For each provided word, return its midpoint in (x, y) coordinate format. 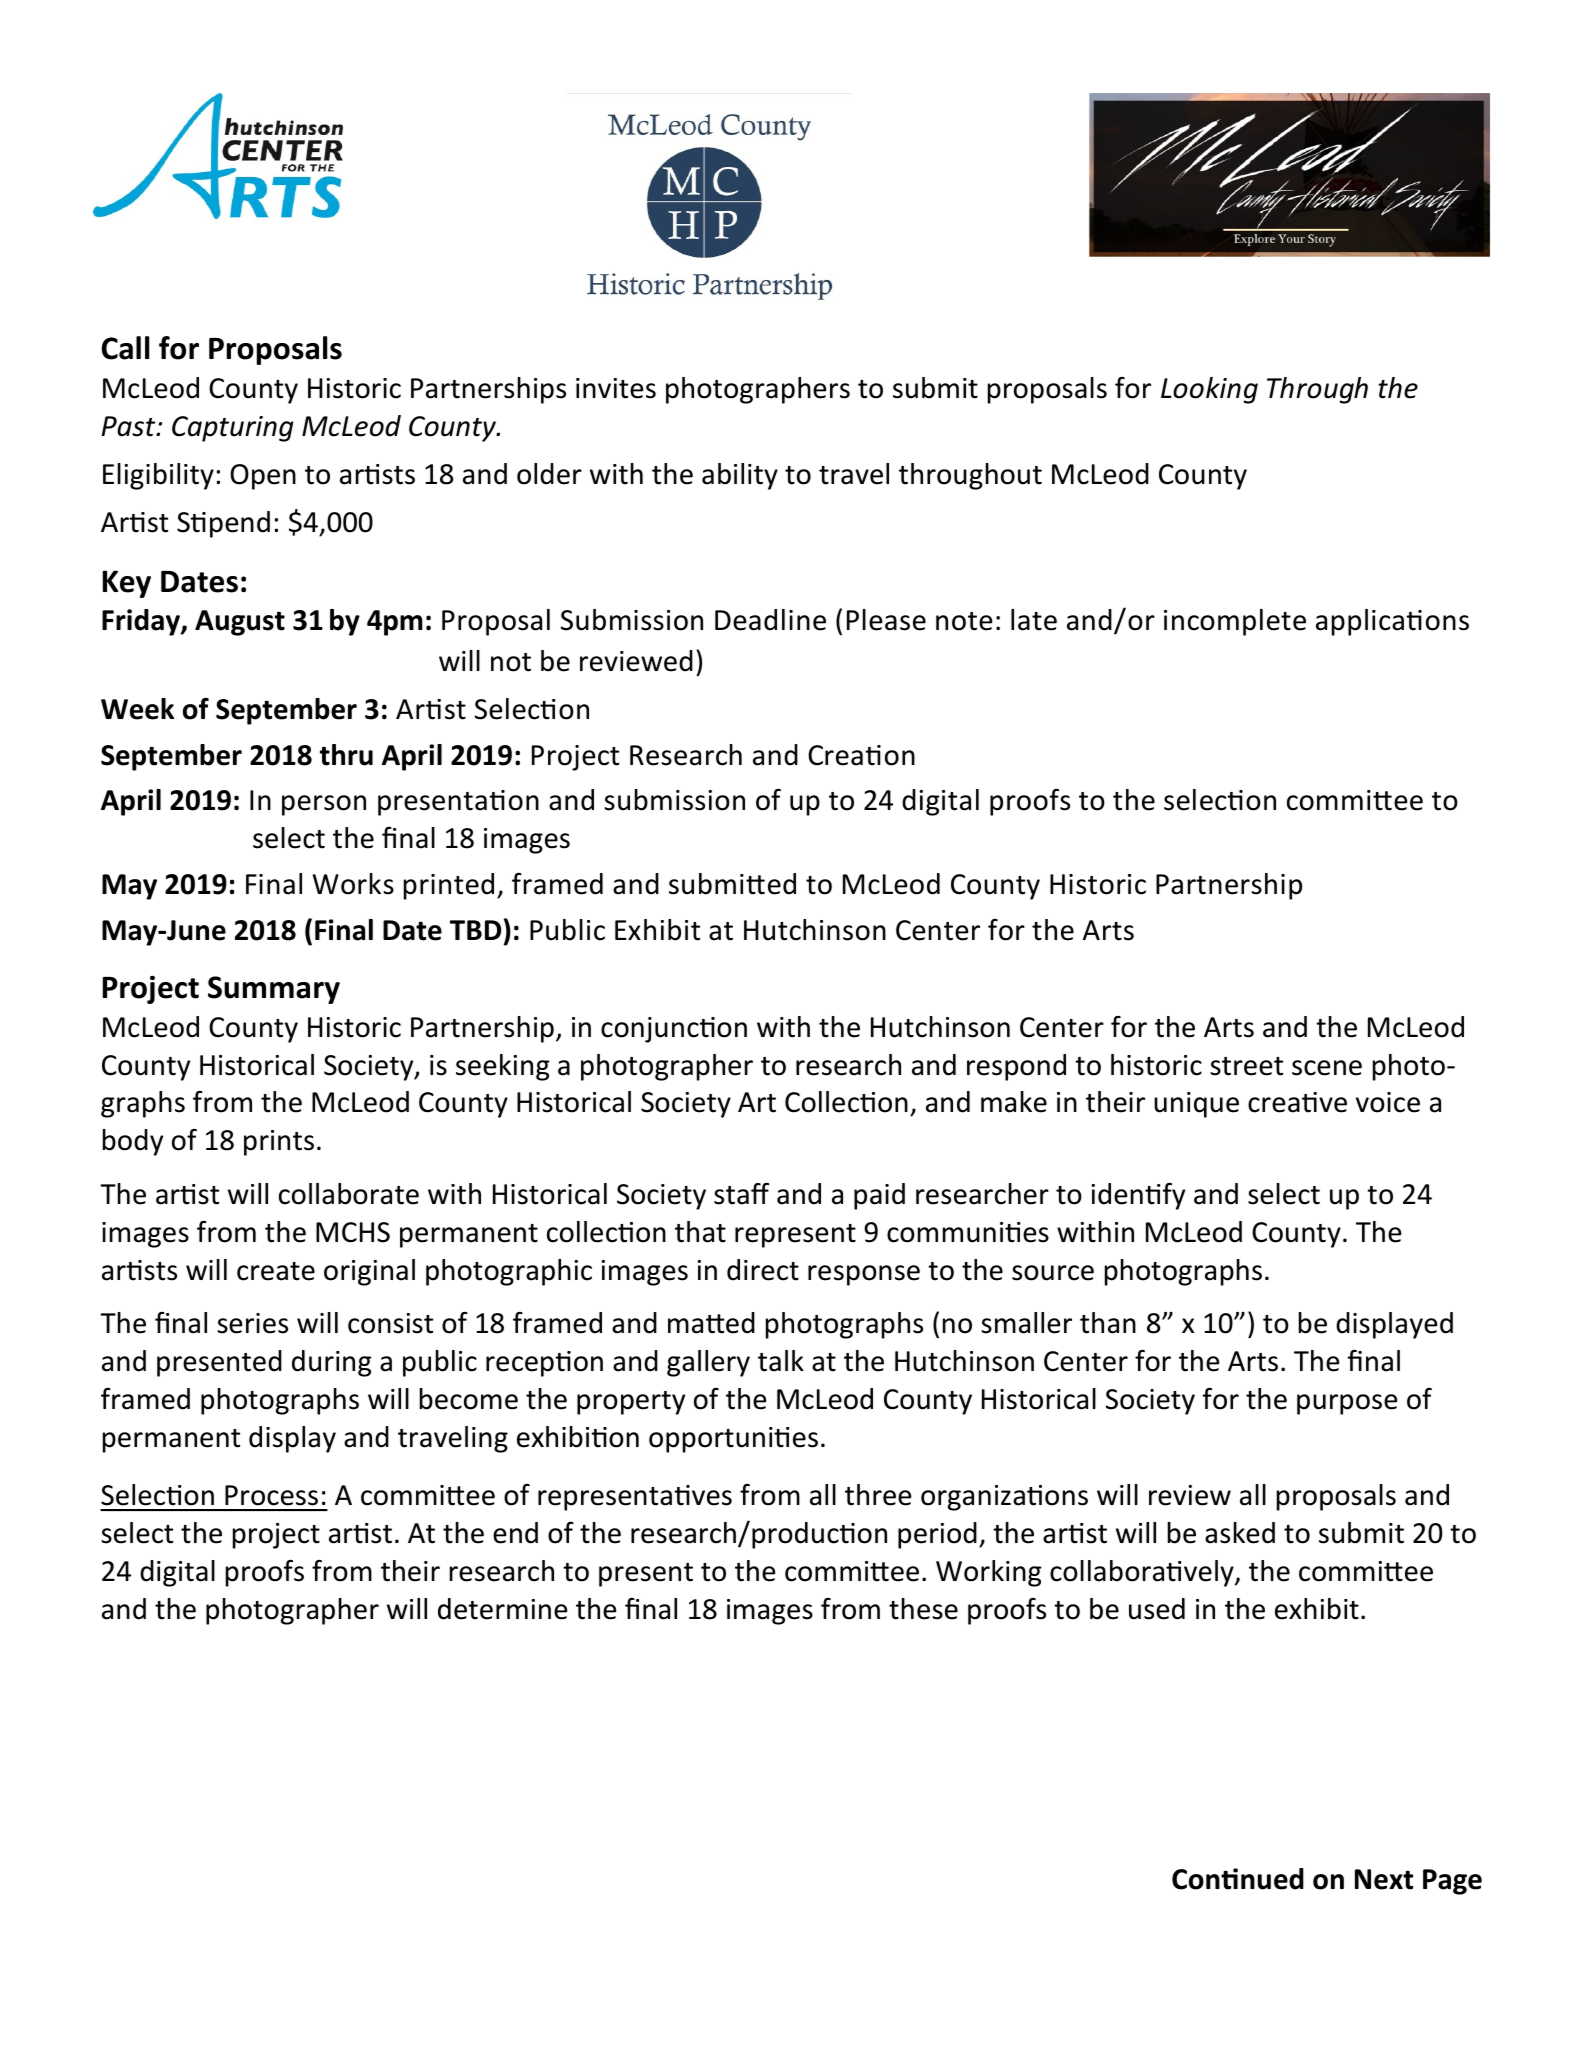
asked (1240, 1533)
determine (502, 1609)
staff (741, 1193)
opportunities (733, 1440)
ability (740, 476)
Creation (861, 755)
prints (279, 1143)
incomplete (1235, 622)
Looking (1209, 390)
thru (346, 755)
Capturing (232, 429)
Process (271, 1495)
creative (1297, 1102)
